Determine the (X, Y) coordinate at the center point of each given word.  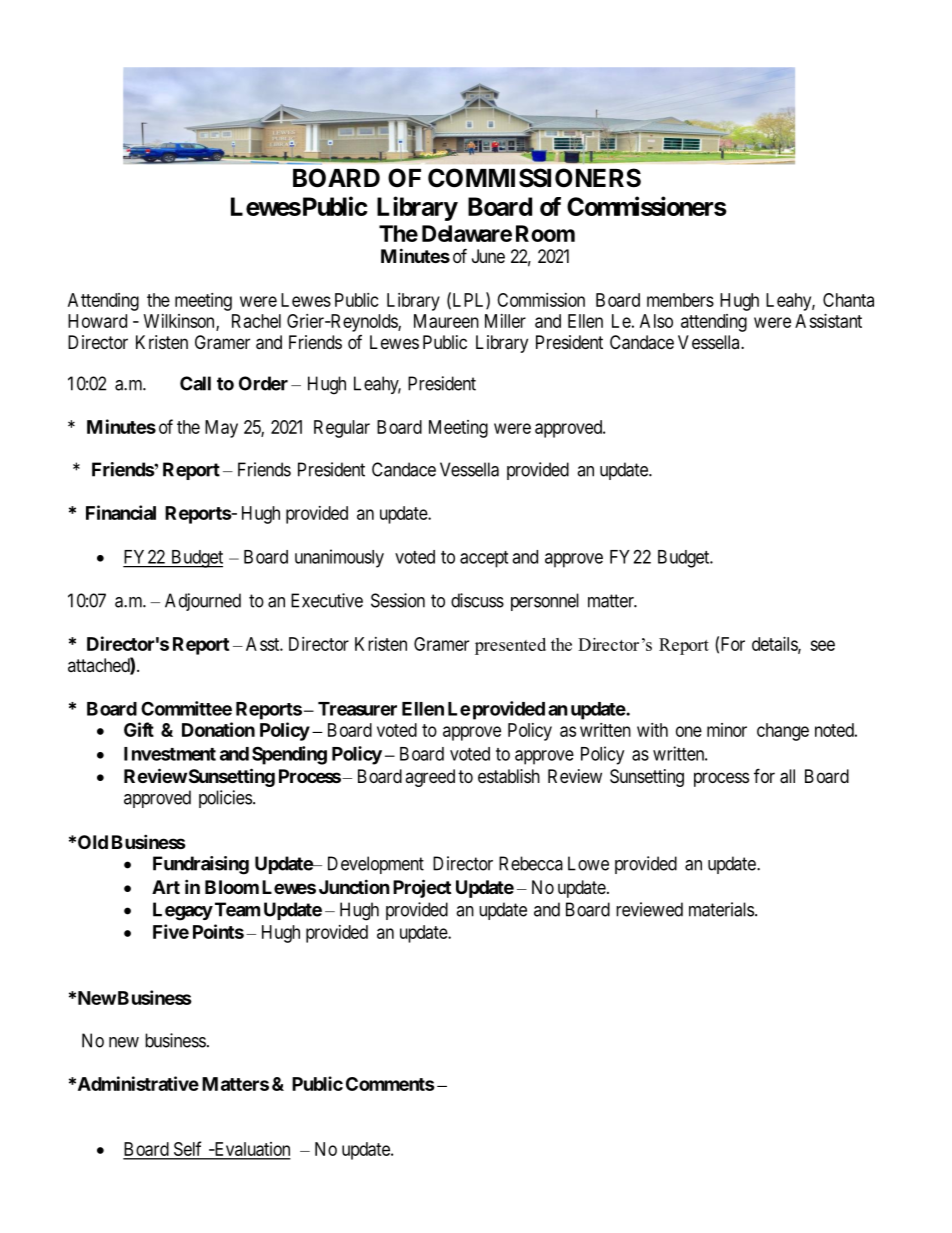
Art (166, 887)
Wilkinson (180, 322)
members (680, 300)
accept (484, 559)
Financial (121, 512)
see (822, 645)
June (488, 256)
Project (422, 888)
